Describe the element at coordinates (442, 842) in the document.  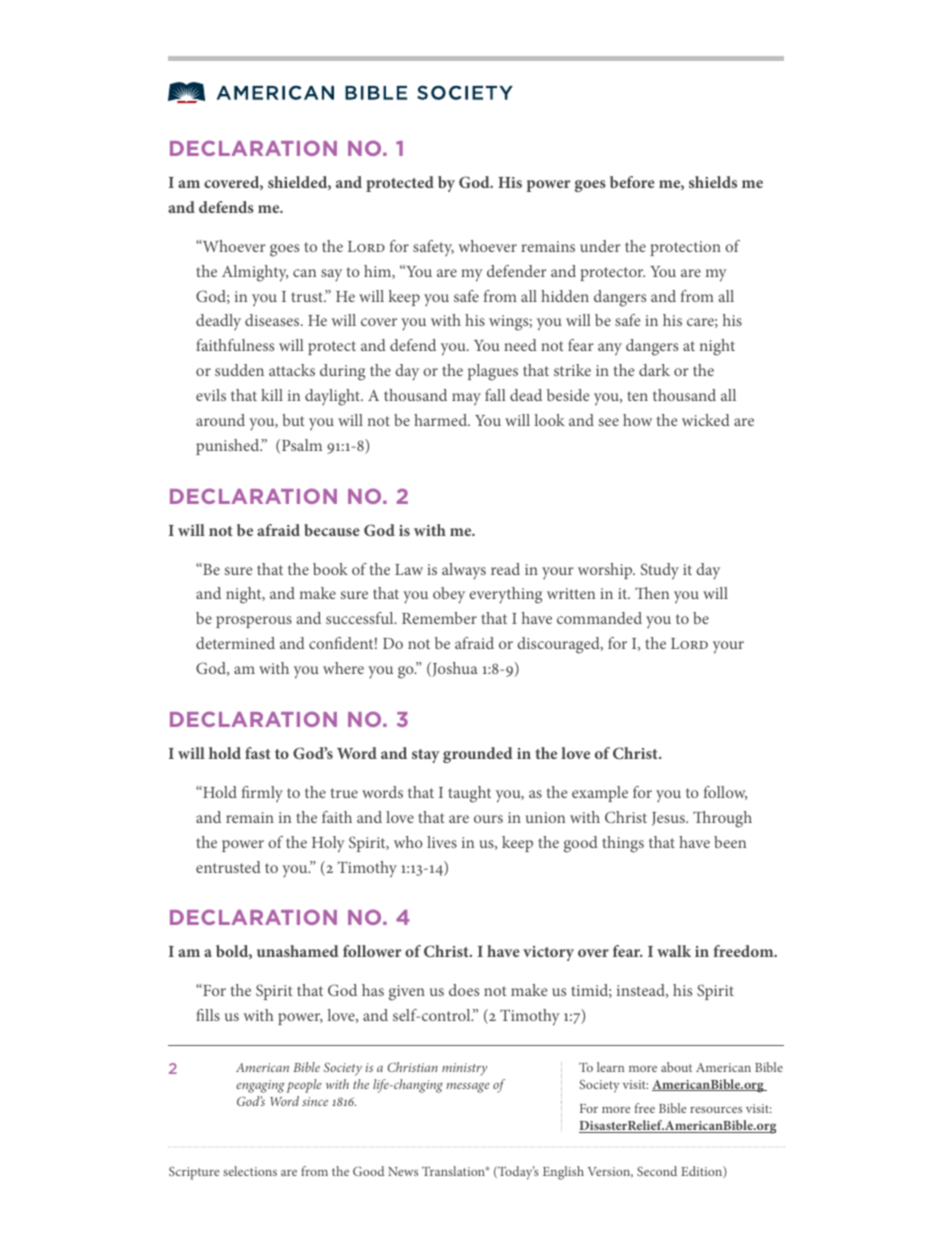
I see `lives` at that location.
